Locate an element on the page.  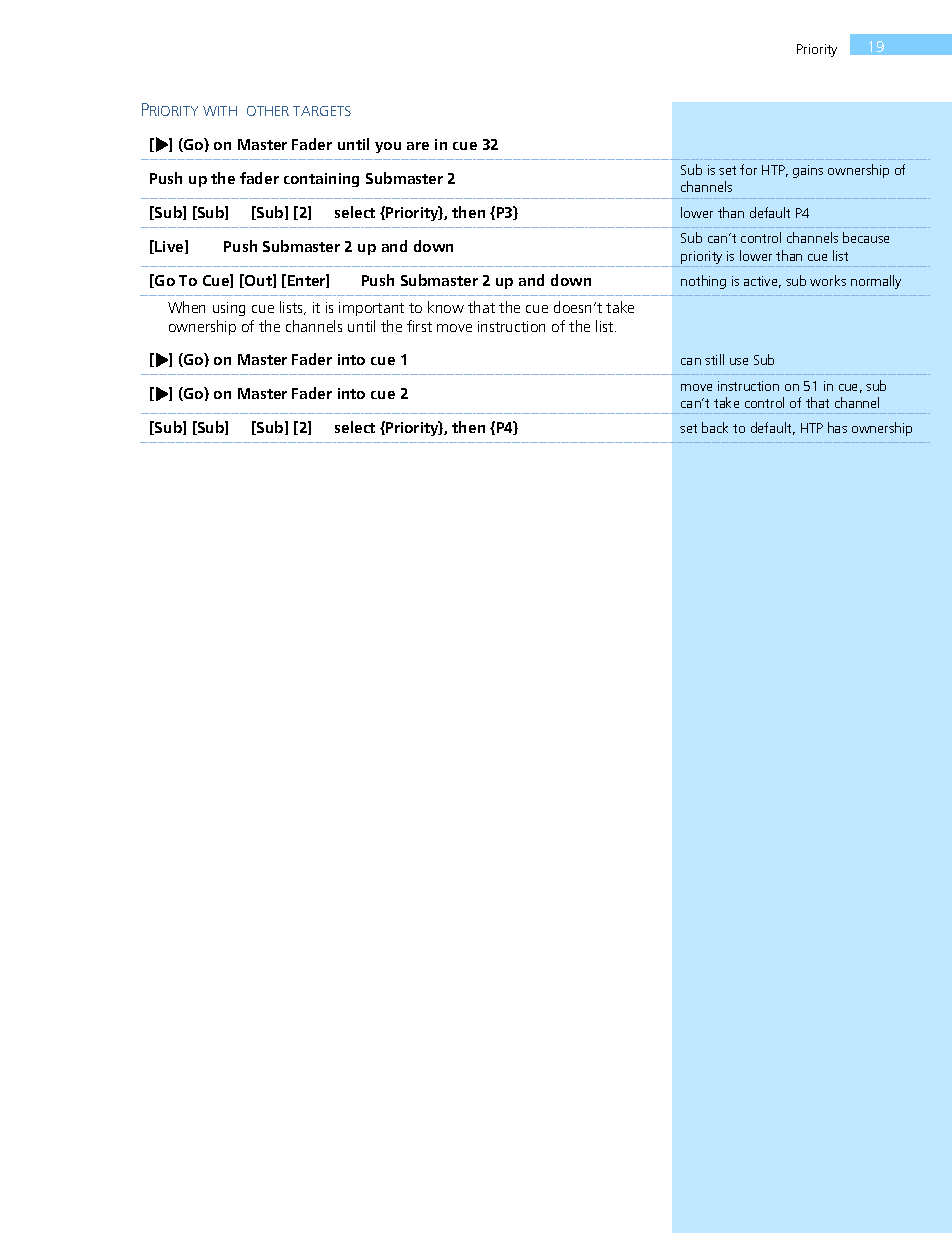
gains is located at coordinates (808, 171).
